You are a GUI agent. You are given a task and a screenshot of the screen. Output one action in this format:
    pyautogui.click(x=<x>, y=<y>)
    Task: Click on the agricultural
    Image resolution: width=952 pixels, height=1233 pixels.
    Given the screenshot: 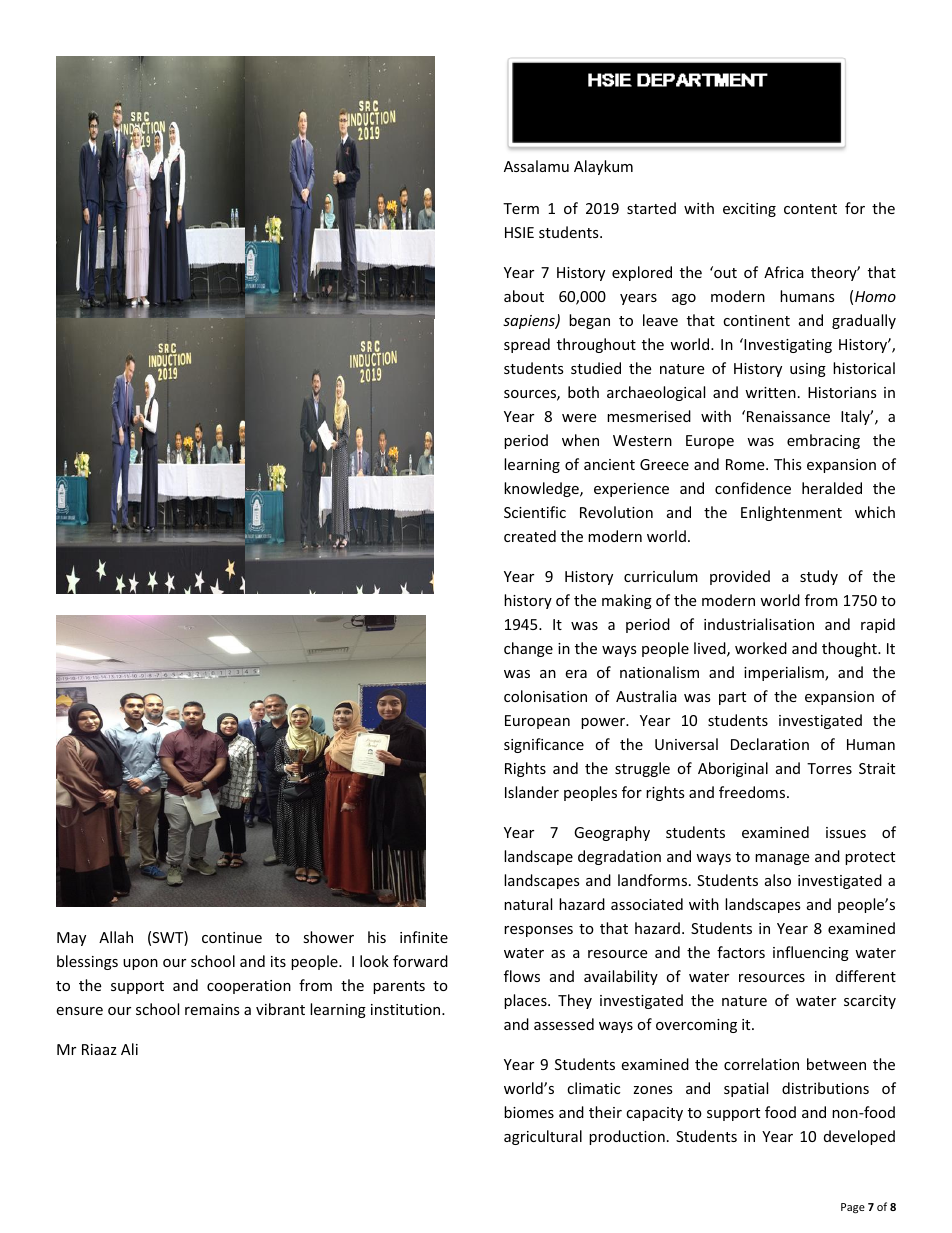 What is the action you would take?
    pyautogui.click(x=543, y=1137)
